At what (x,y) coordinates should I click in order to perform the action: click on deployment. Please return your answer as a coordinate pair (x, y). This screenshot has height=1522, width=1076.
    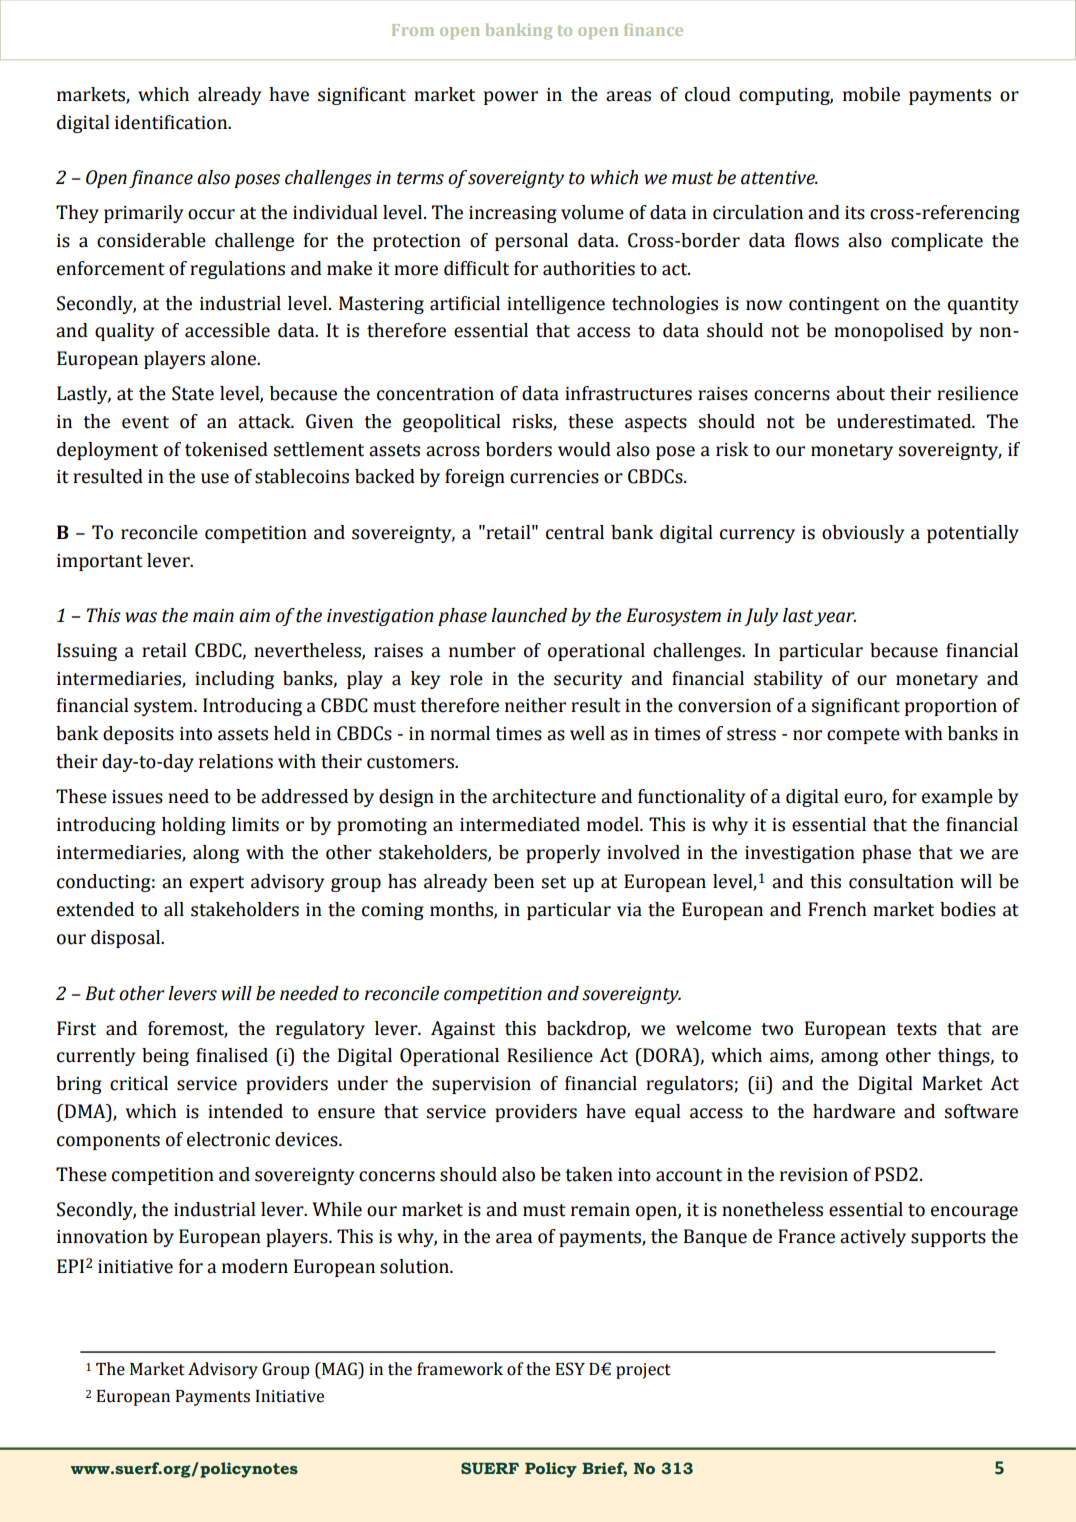
    Looking at the image, I should click on (107, 451).
